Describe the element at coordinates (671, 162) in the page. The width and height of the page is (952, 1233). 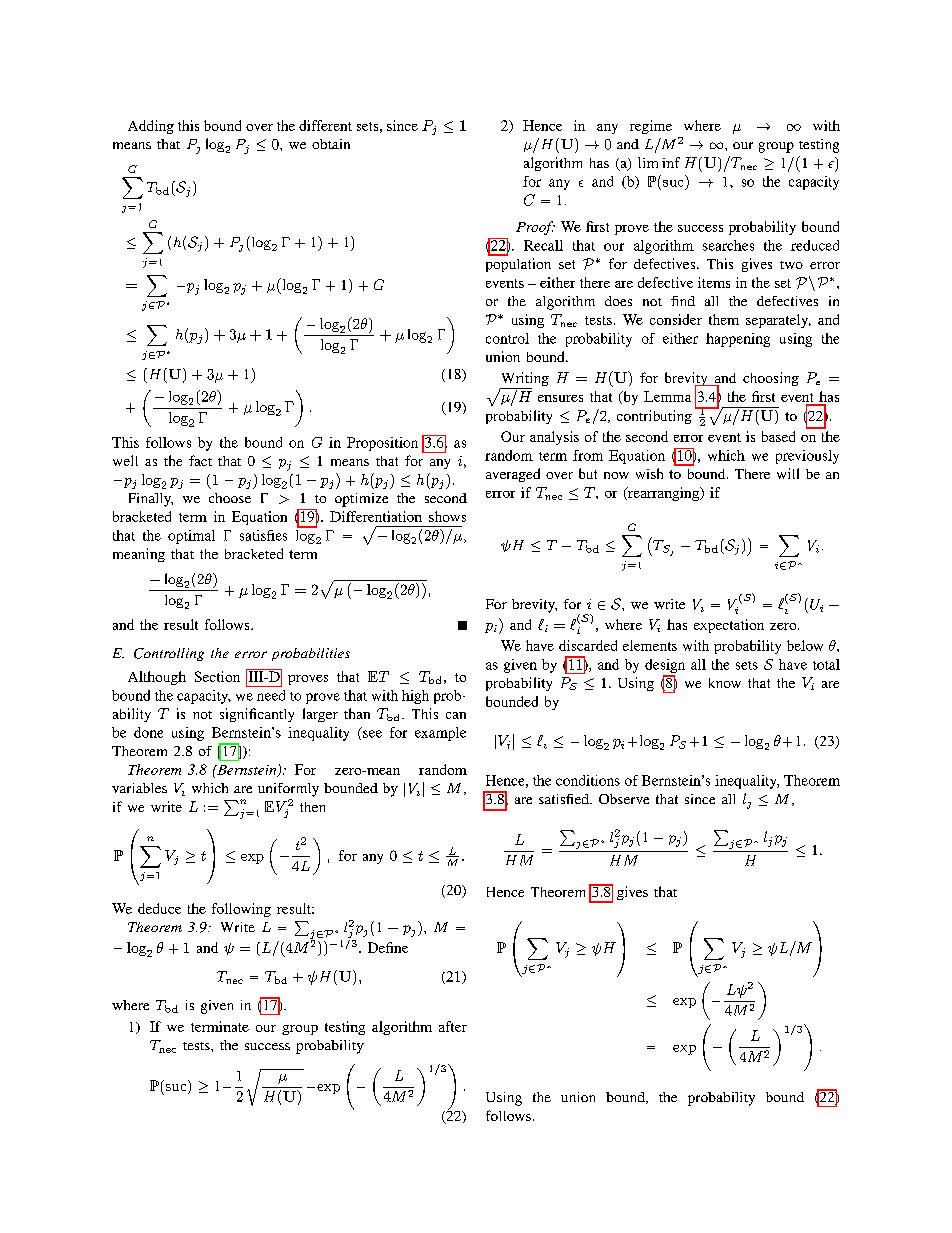
I see `inf` at that location.
